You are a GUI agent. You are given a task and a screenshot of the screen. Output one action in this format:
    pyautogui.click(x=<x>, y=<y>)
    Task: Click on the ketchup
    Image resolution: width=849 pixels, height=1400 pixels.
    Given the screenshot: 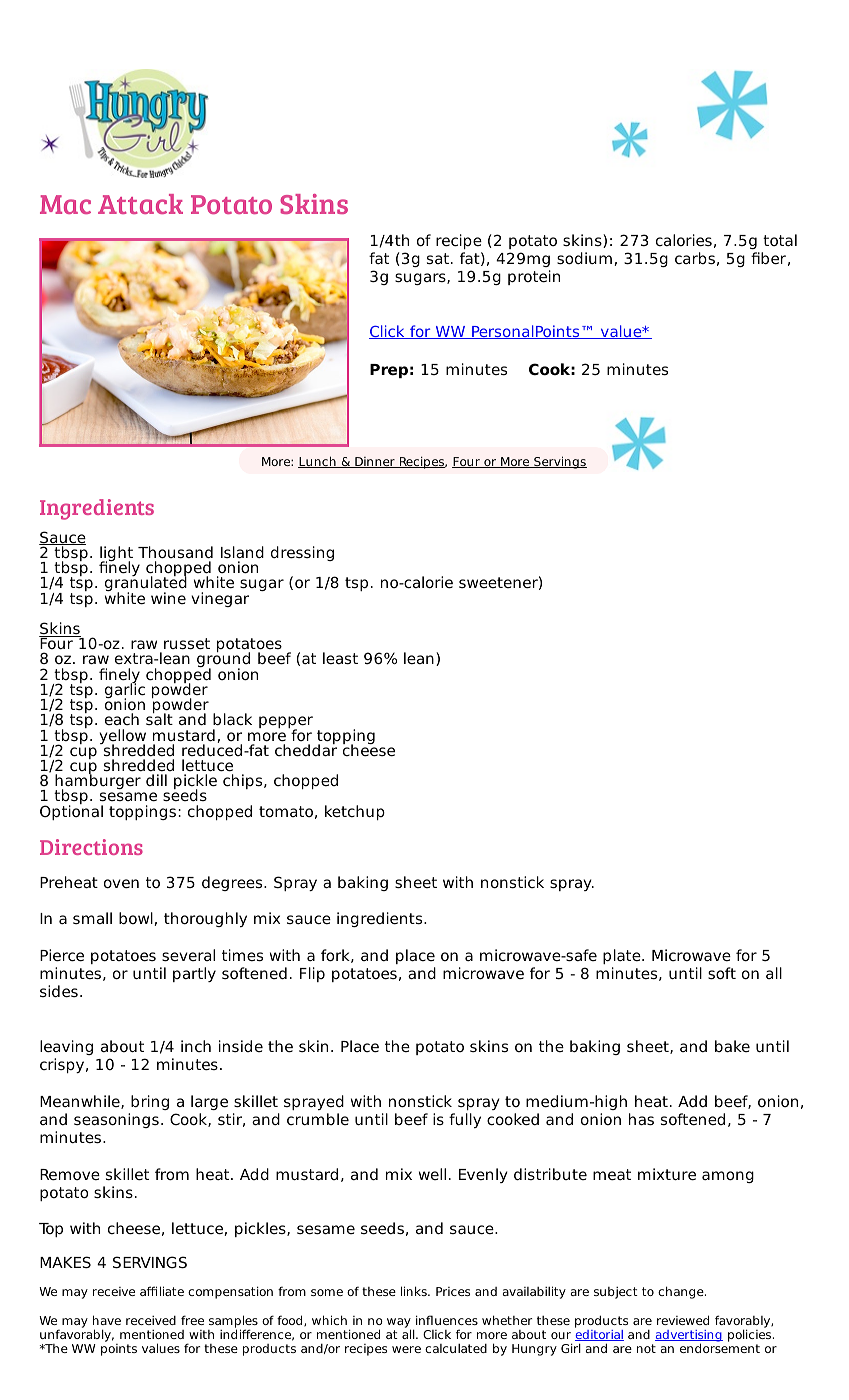 What is the action you would take?
    pyautogui.click(x=355, y=812)
